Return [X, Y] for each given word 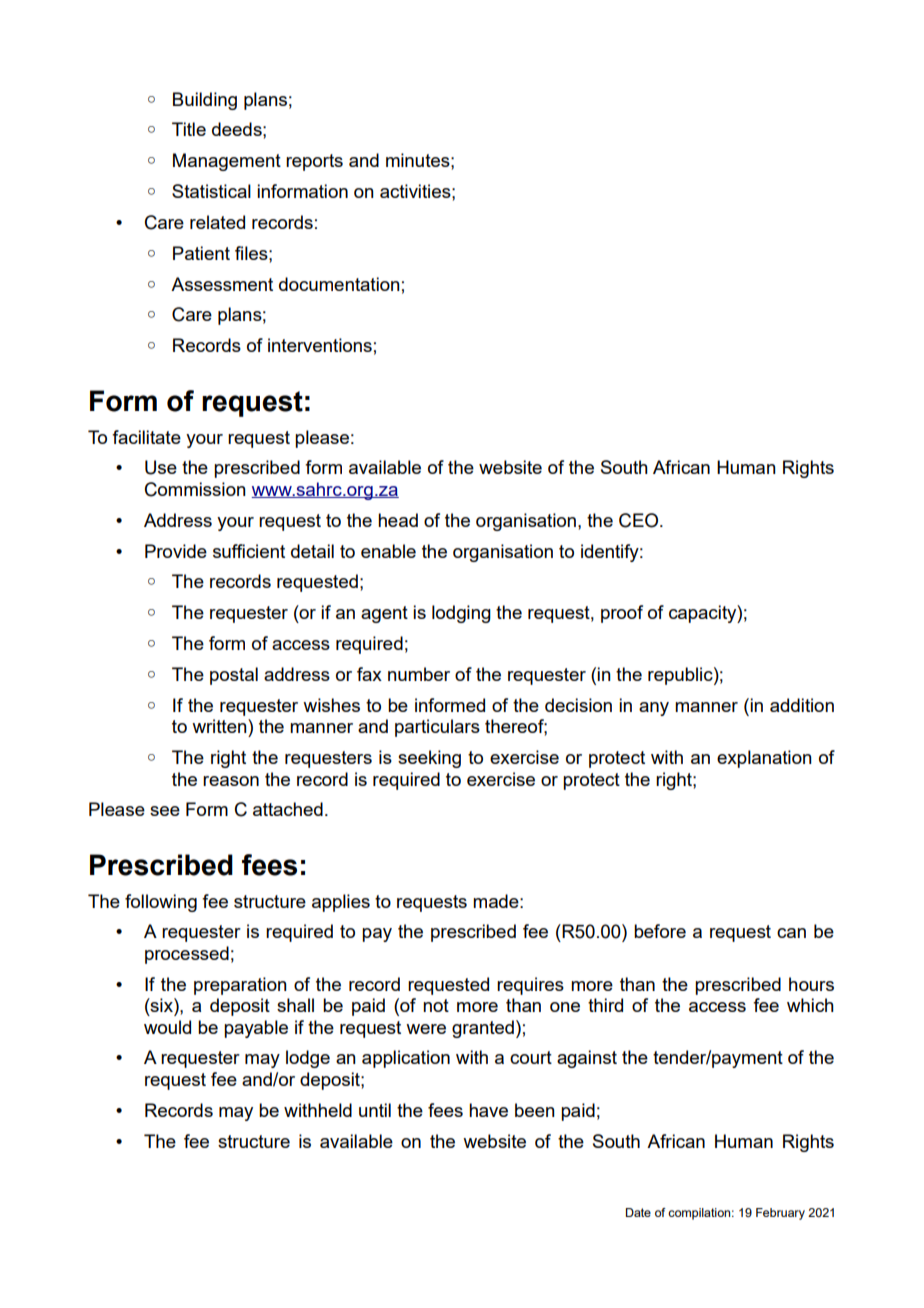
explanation [764, 759]
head [398, 520]
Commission [195, 489]
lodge [308, 1059]
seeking [429, 759]
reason [231, 781]
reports [314, 162]
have [488, 1110]
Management [227, 162]
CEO [640, 520]
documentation [339, 284]
